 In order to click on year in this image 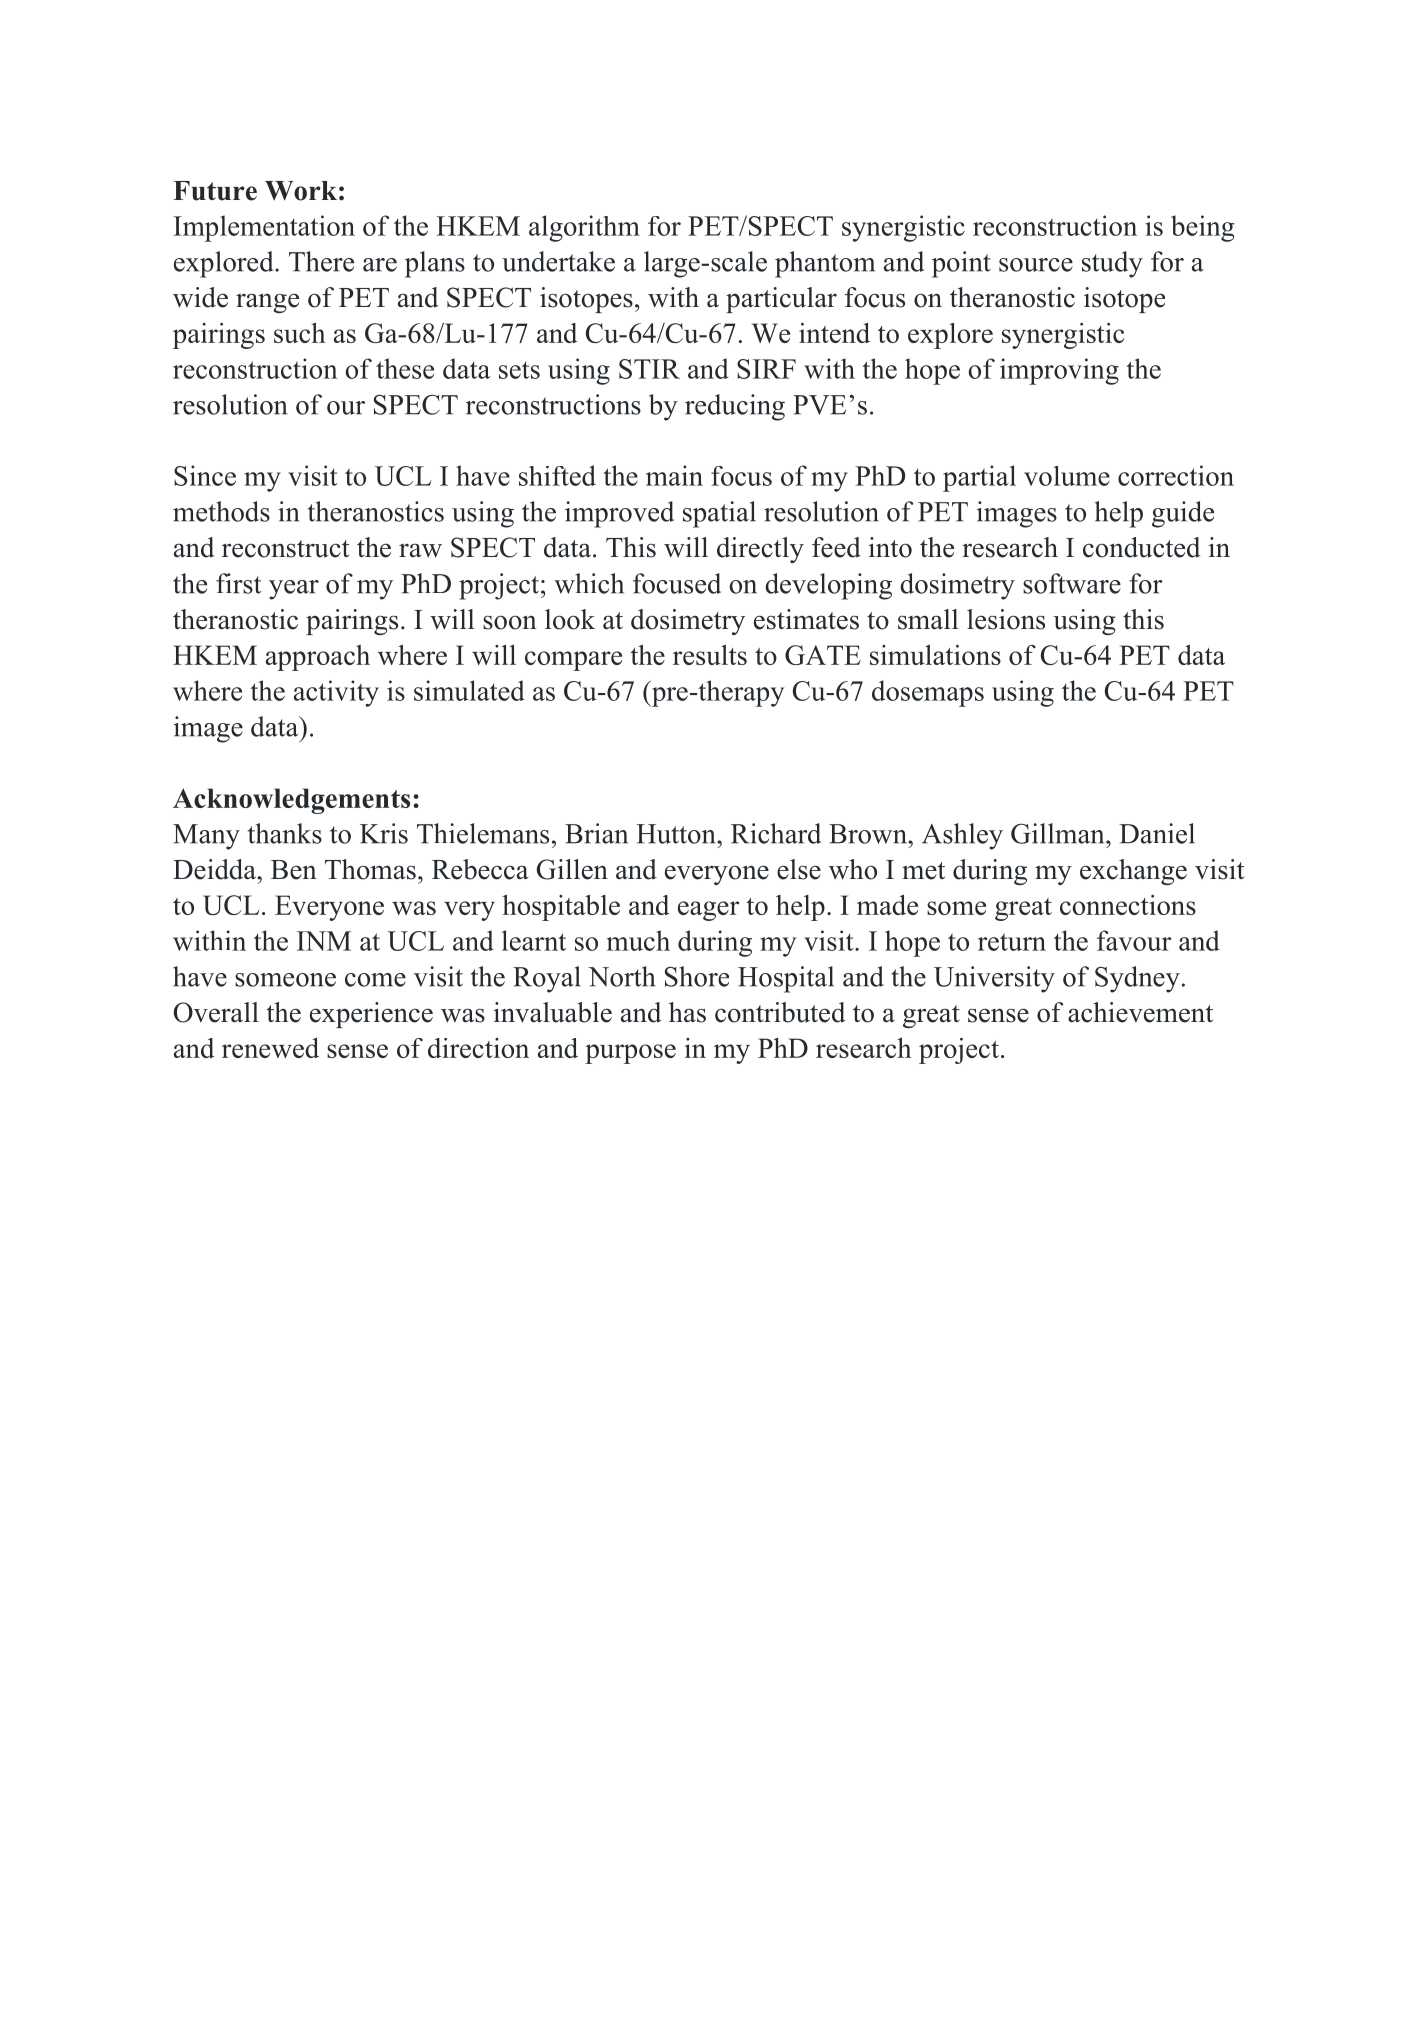, I will do `click(294, 590)`.
